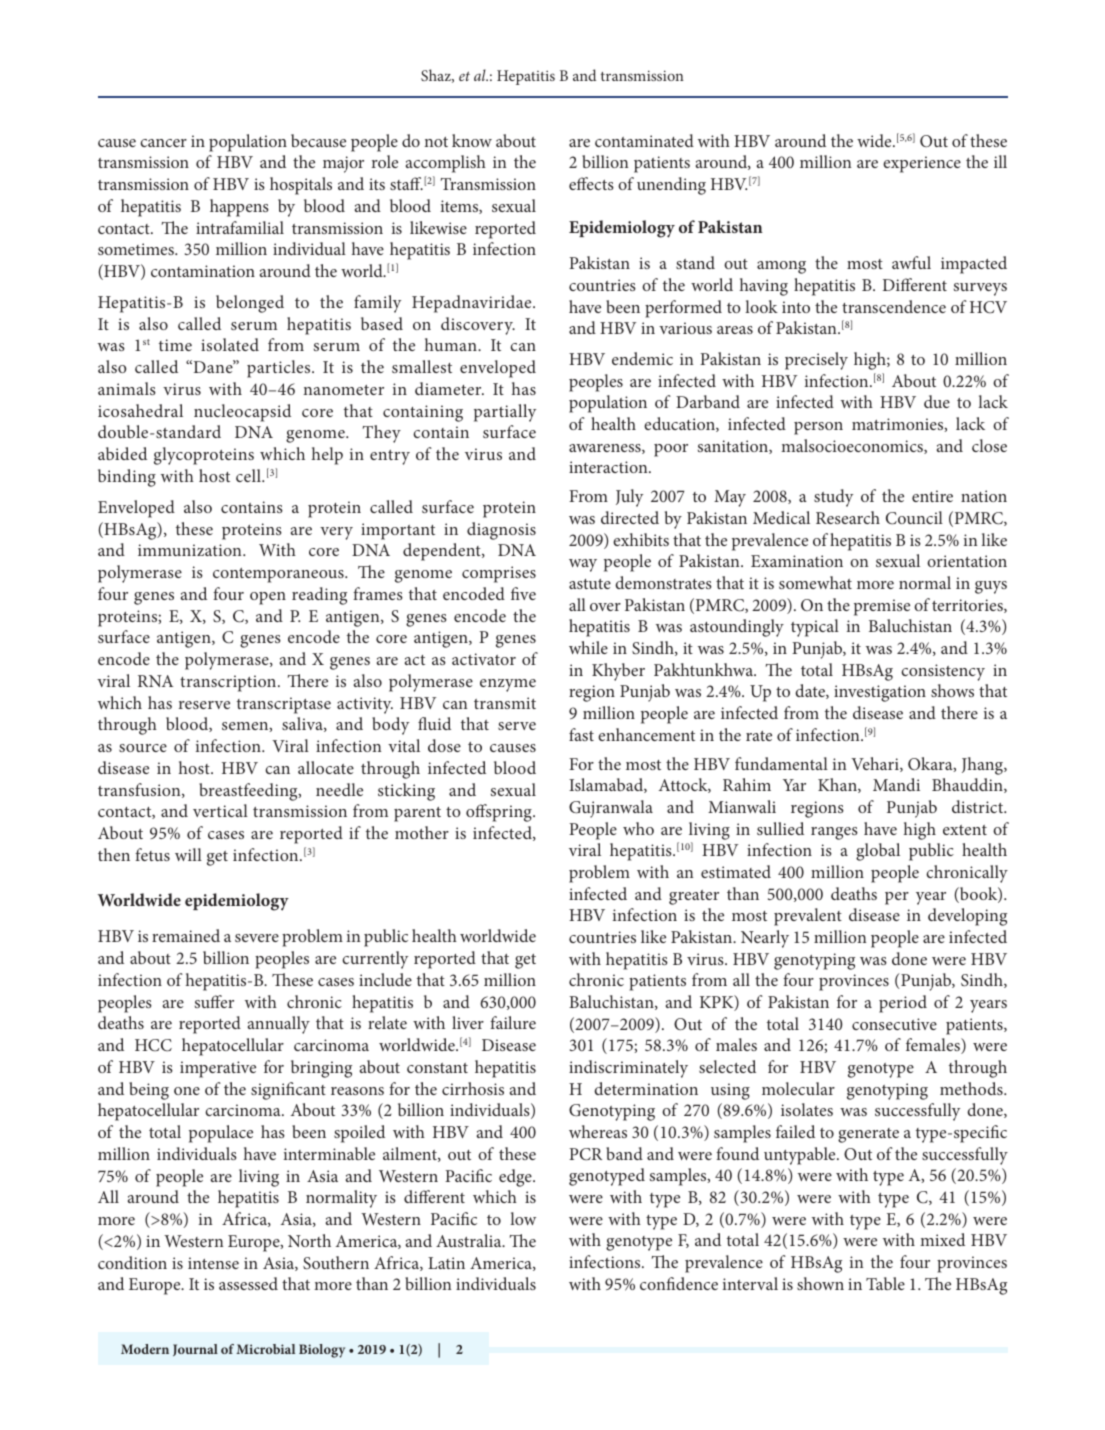 The image size is (1105, 1430). I want to click on experience, so click(922, 164).
